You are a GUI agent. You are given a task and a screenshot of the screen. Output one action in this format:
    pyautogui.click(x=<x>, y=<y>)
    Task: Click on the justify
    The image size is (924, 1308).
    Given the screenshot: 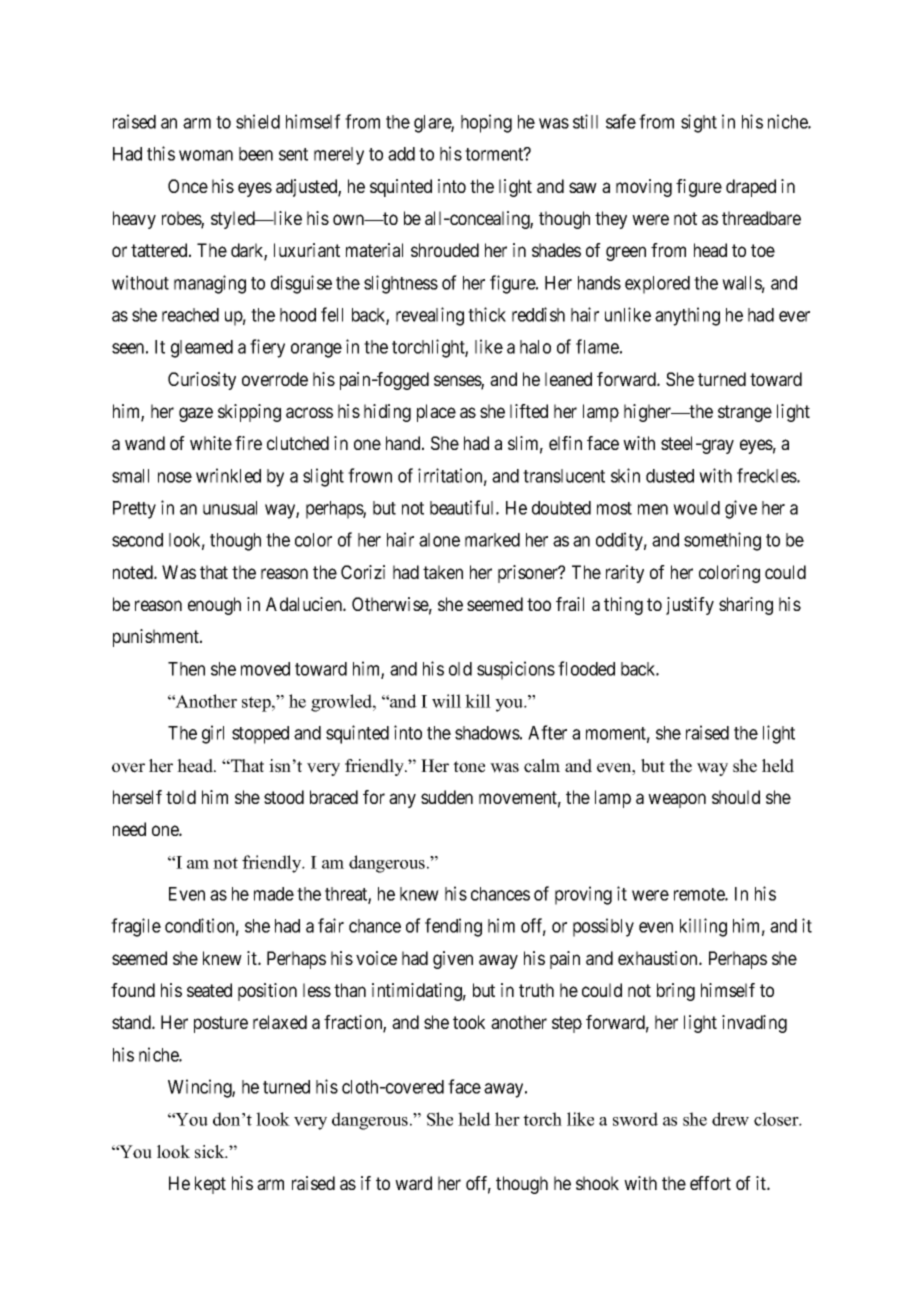 What is the action you would take?
    pyautogui.click(x=690, y=606)
